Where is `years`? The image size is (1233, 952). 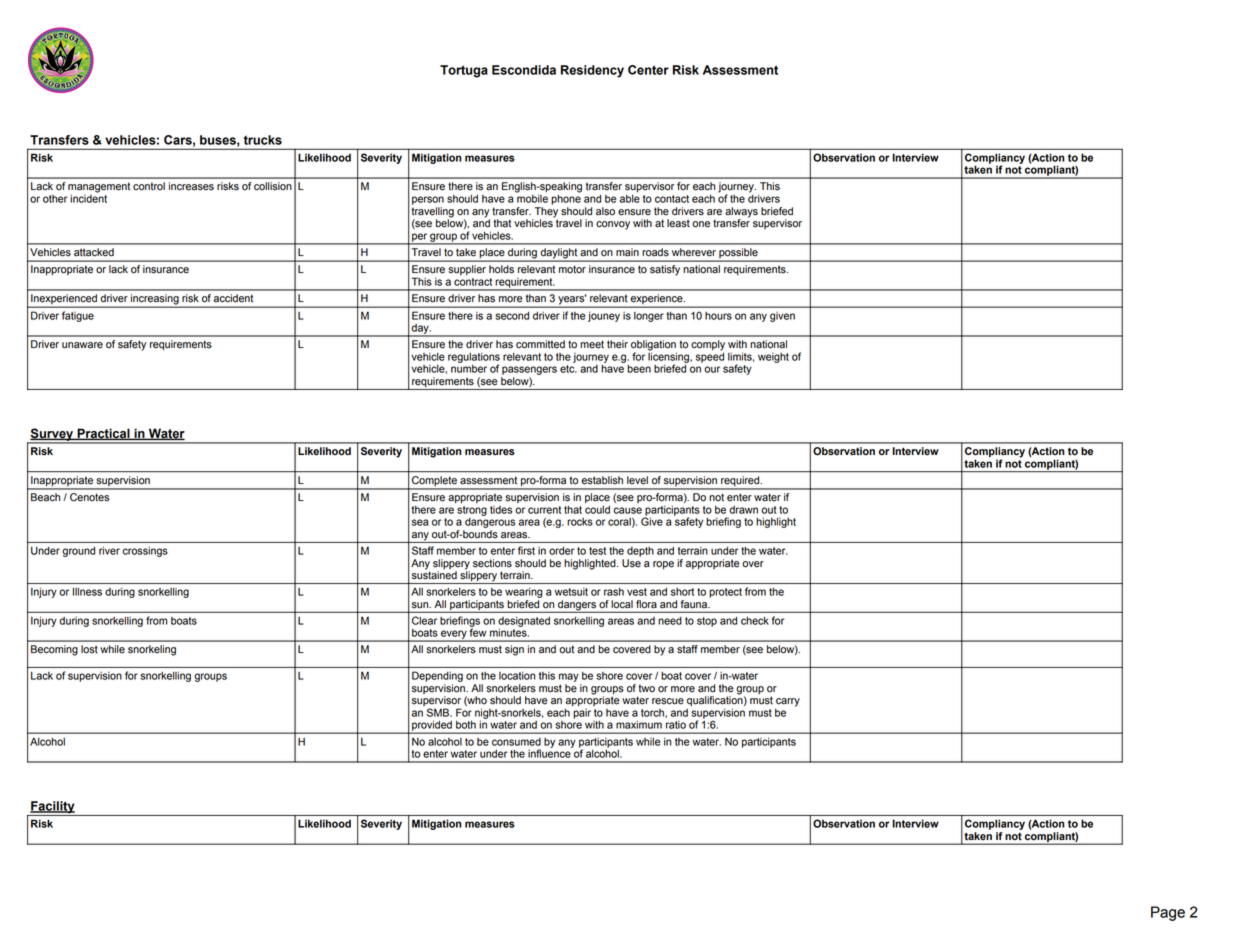 years is located at coordinates (571, 300).
